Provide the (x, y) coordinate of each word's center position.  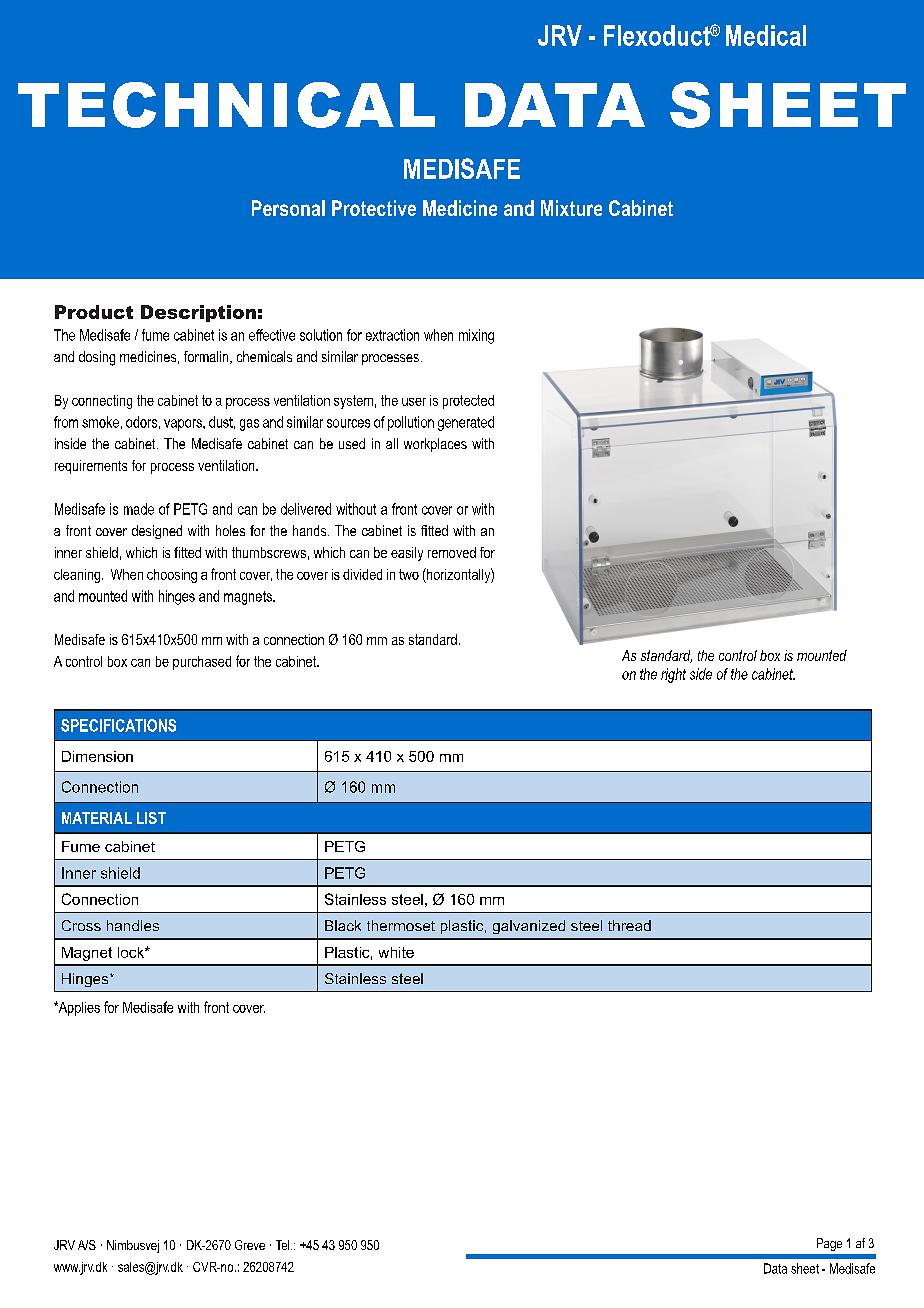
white (396, 952)
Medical (766, 35)
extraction (392, 335)
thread (629, 925)
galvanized (529, 927)
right (673, 675)
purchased (202, 663)
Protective (374, 208)
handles (133, 925)
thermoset (401, 925)
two (409, 574)
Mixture (571, 208)
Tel (284, 1245)
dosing (97, 358)
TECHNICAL (226, 105)
